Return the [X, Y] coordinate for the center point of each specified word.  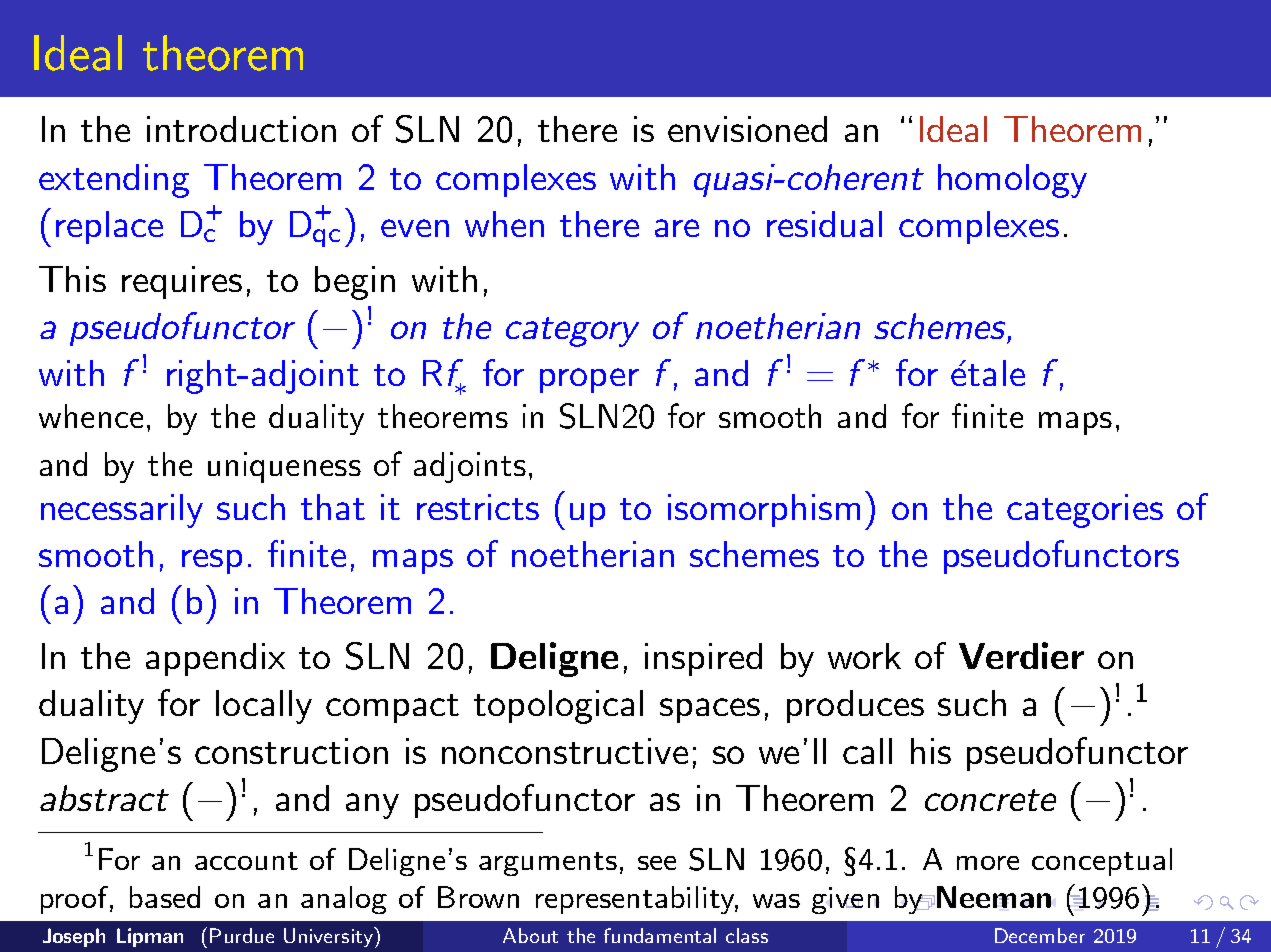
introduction [241, 129]
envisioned [747, 129]
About [530, 935]
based [165, 897]
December [1040, 935]
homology [1012, 181]
